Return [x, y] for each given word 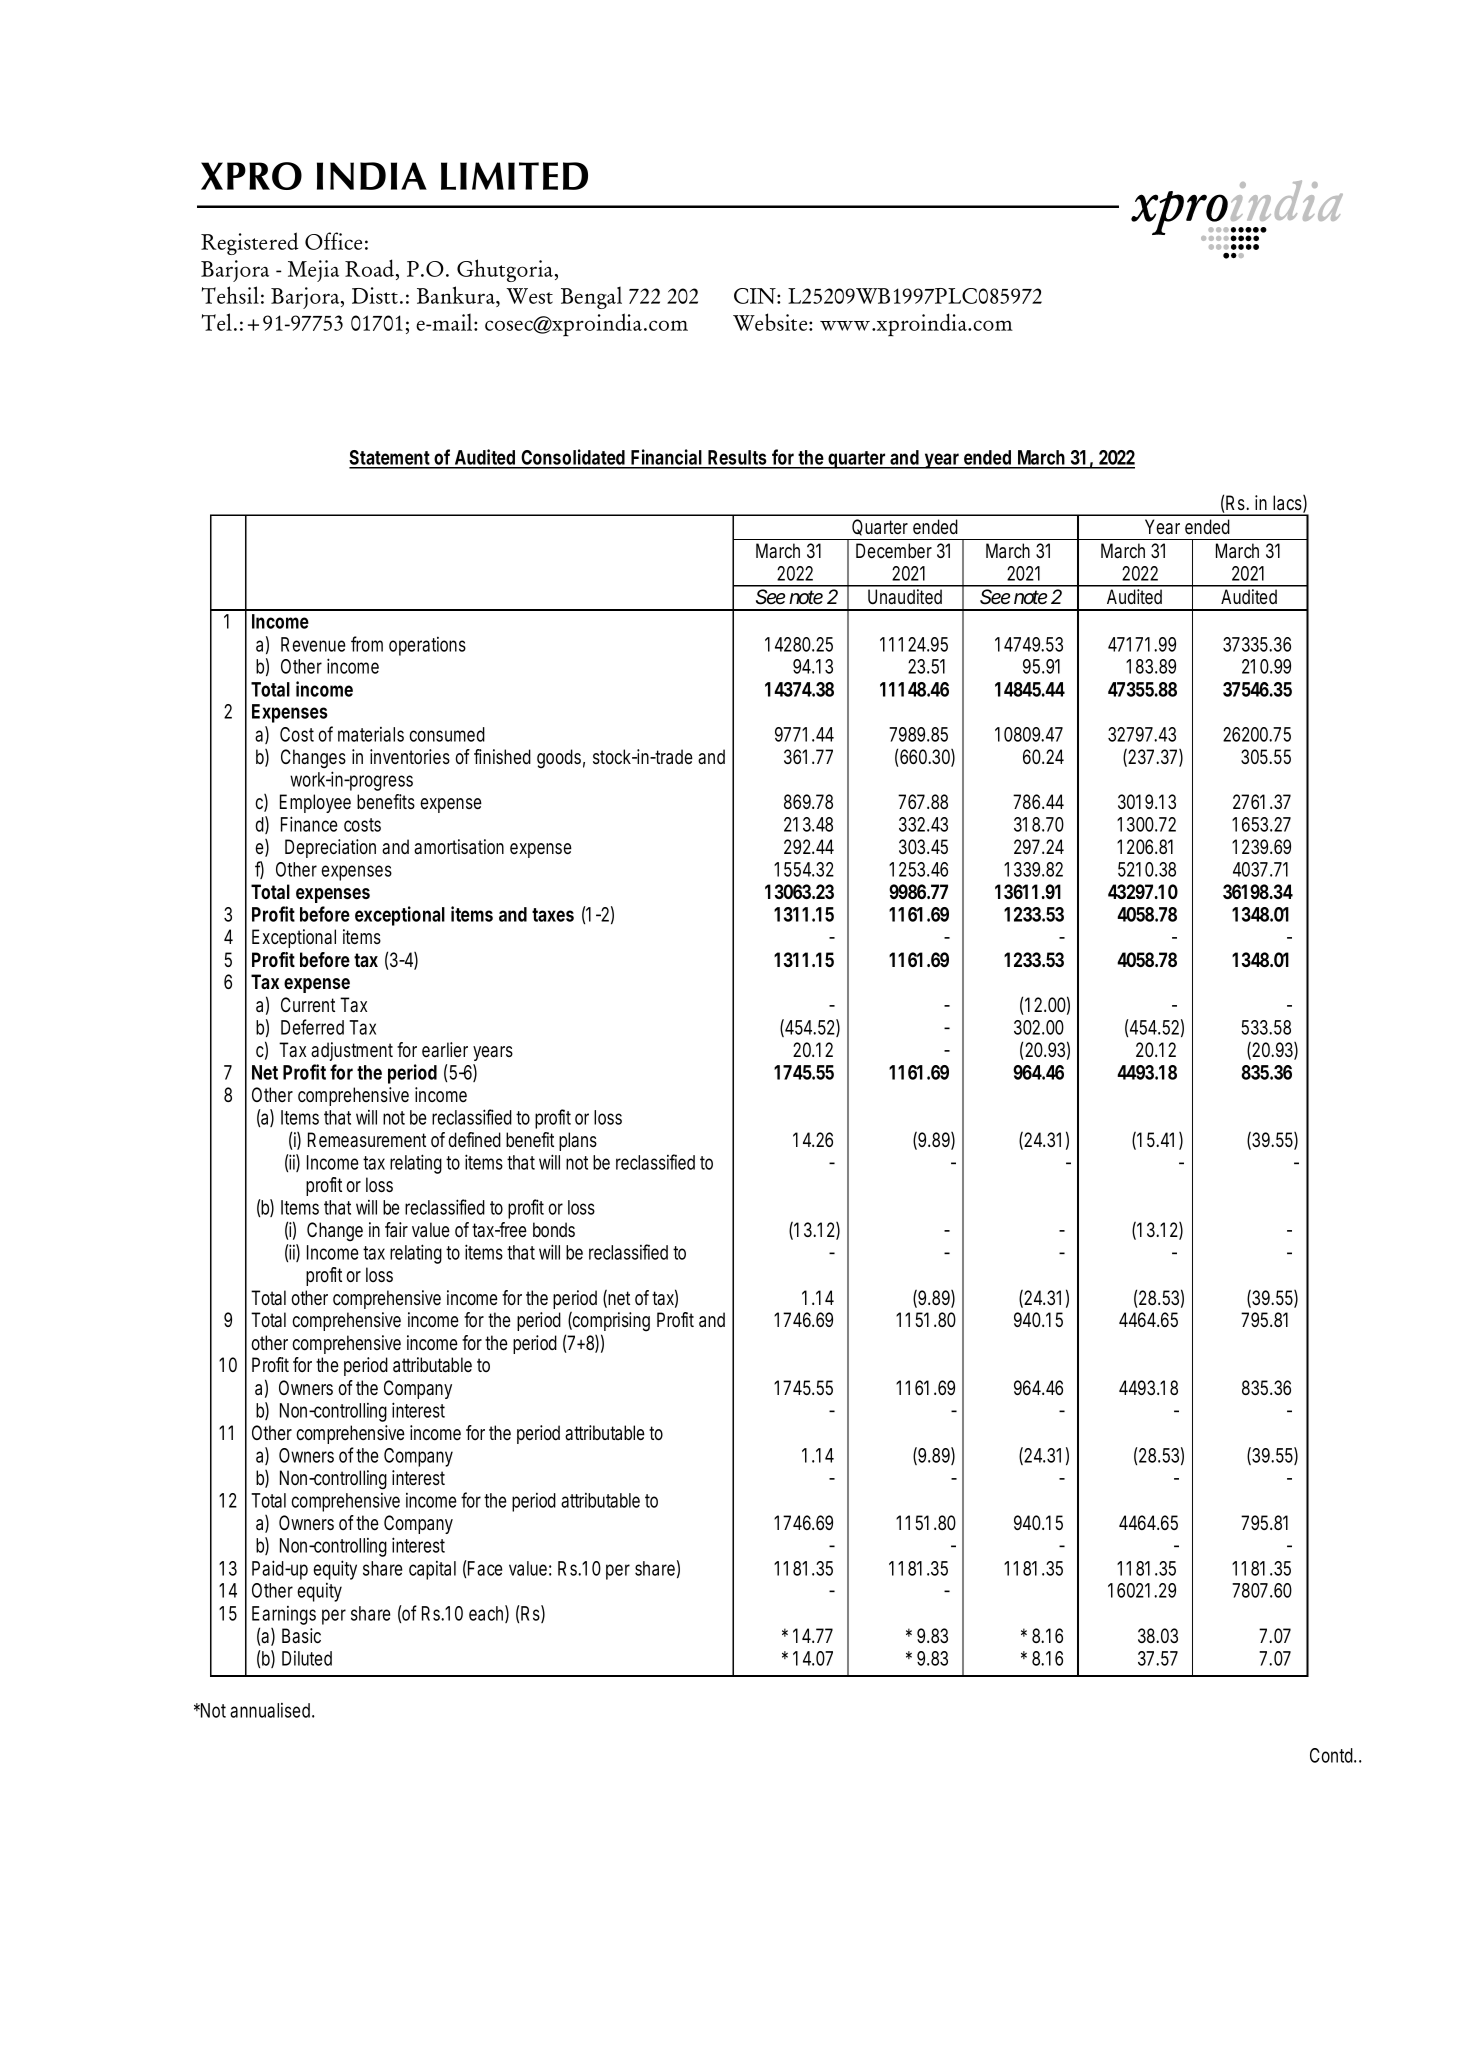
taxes [553, 915]
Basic [301, 1636]
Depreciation [330, 848]
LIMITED [514, 176]
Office [333, 241]
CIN [756, 296]
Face [484, 1568]
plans [578, 1141]
